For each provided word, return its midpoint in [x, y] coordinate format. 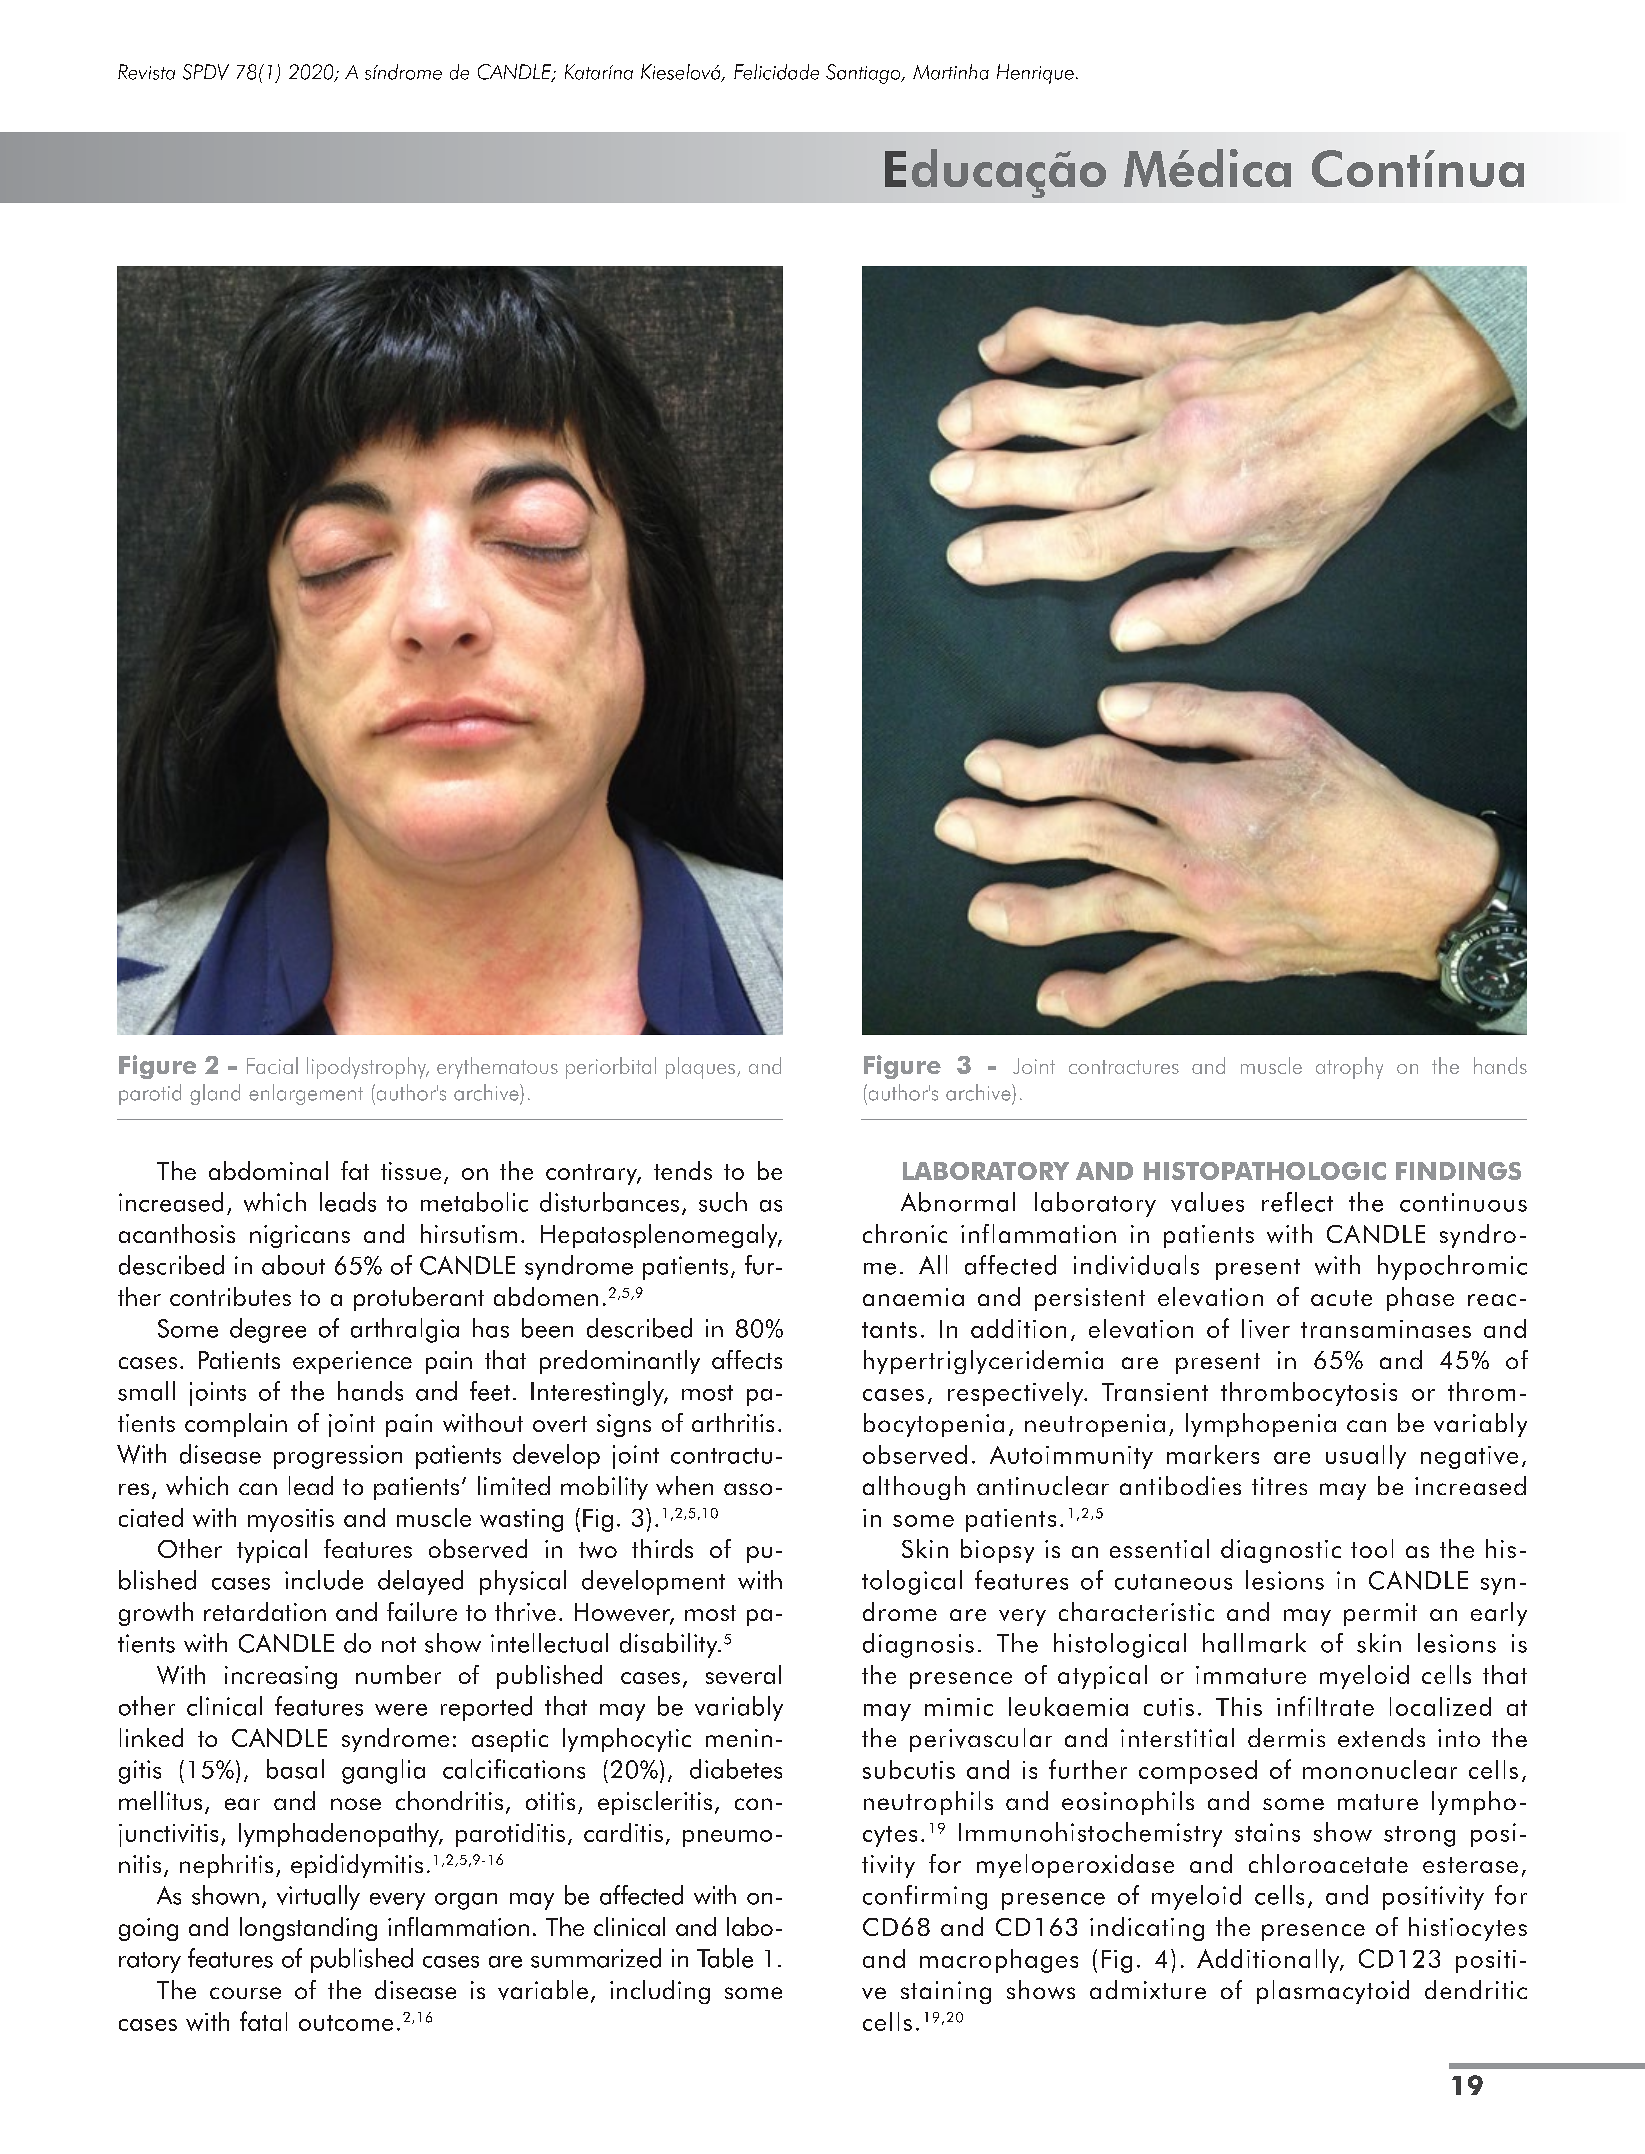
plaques [700, 1068]
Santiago [864, 74]
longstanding [308, 1929]
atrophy [1349, 1068]
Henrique [1035, 74]
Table [725, 1958]
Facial [272, 1065]
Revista [146, 72]
